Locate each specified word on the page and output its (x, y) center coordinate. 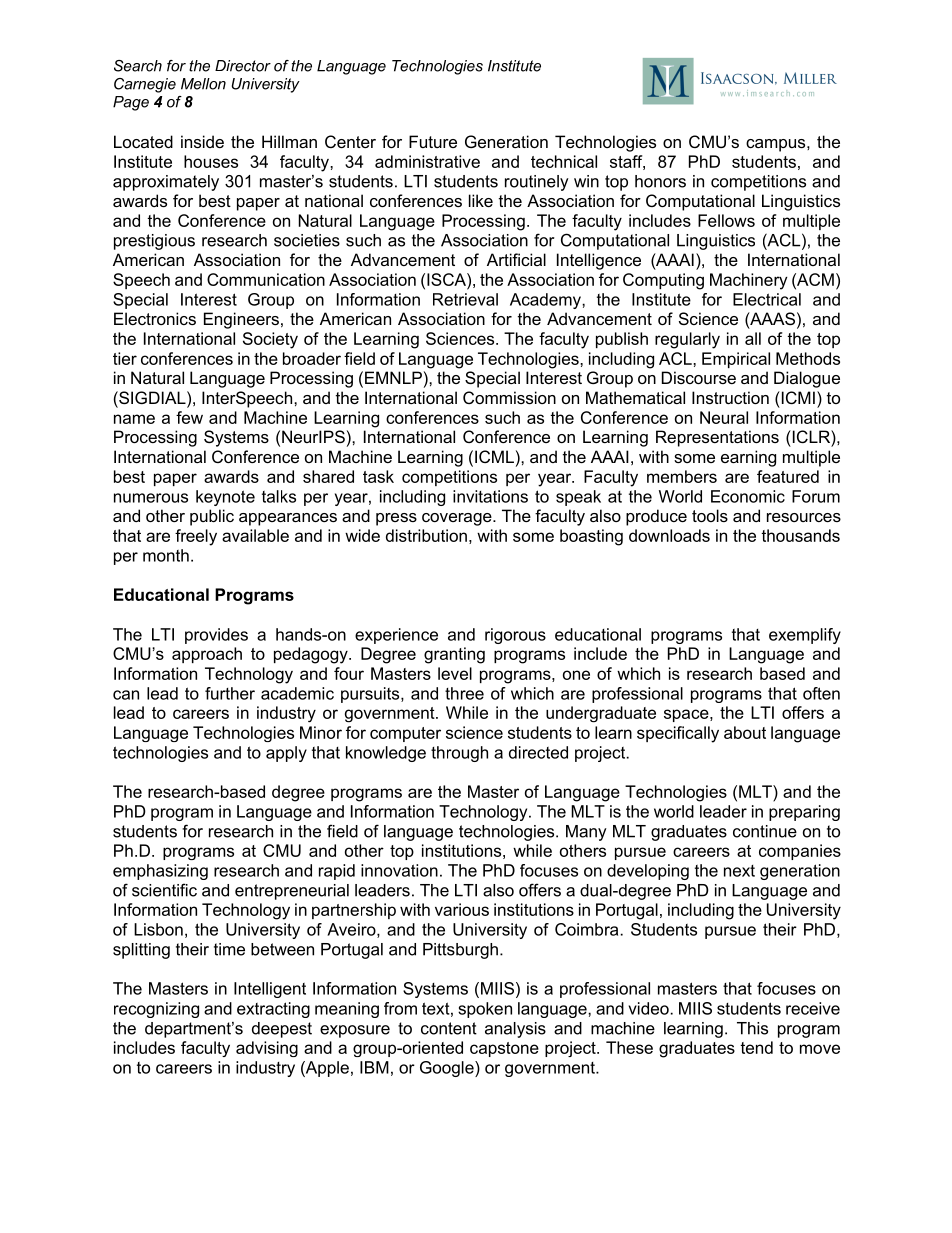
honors (660, 181)
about (745, 732)
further (230, 693)
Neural (724, 417)
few (189, 417)
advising (267, 1049)
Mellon (203, 84)
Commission (509, 397)
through (459, 754)
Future (433, 141)
